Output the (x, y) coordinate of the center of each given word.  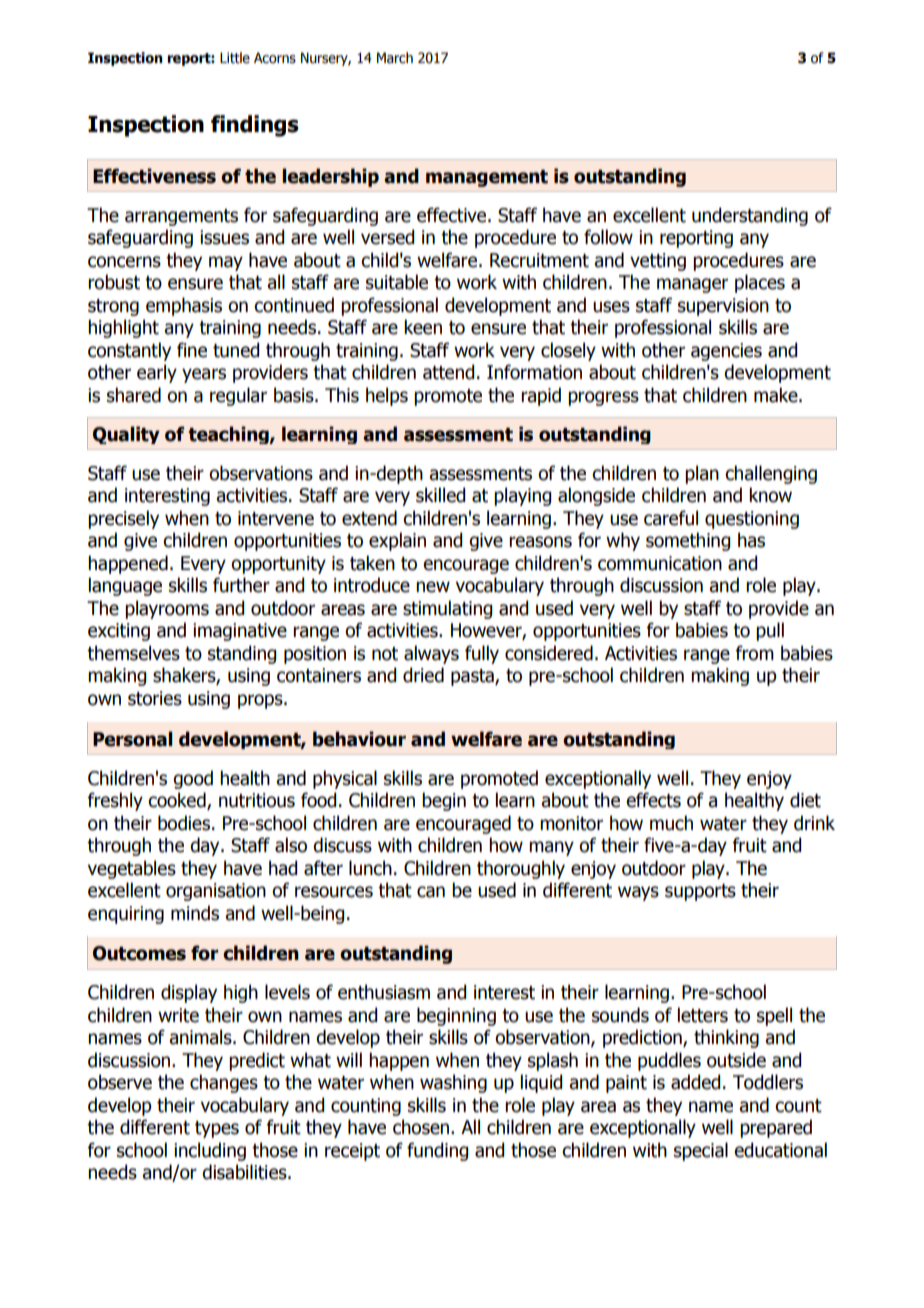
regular (238, 396)
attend (448, 372)
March (395, 58)
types (217, 1129)
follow (608, 237)
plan (702, 474)
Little (235, 58)
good (193, 779)
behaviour (359, 739)
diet (805, 800)
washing (453, 1083)
